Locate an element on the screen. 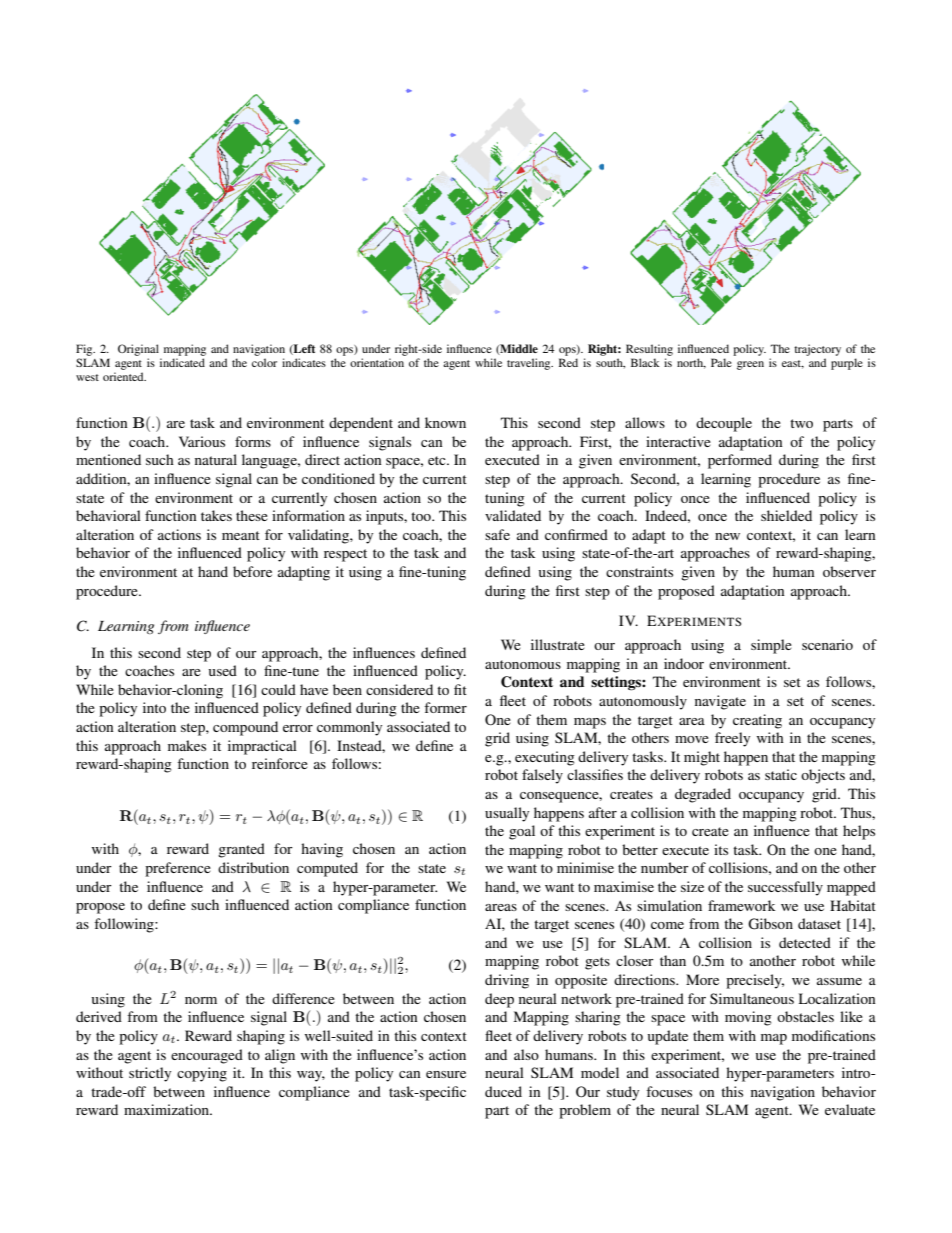  goal is located at coordinates (522, 832).
